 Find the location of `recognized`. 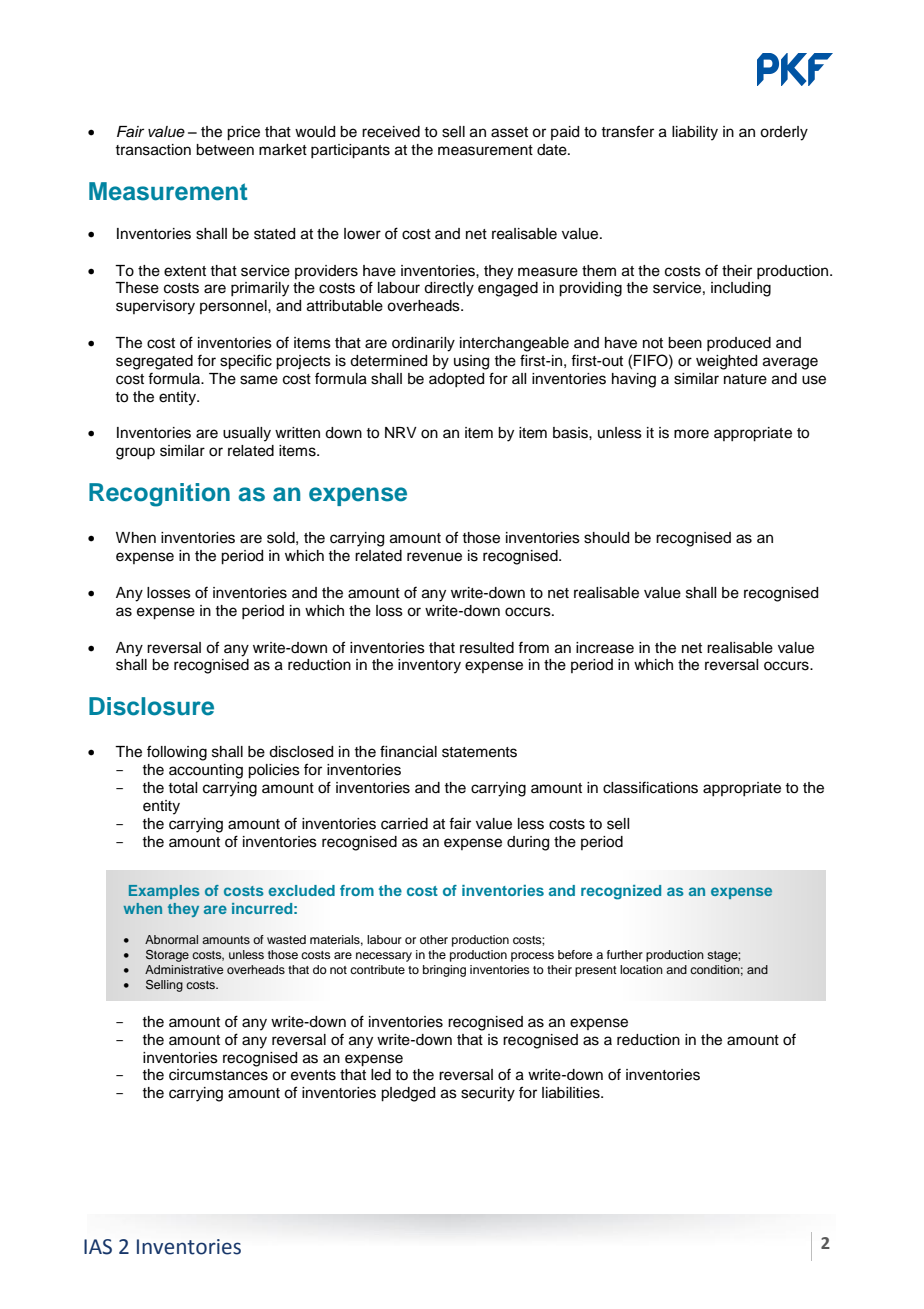

recognized is located at coordinates (621, 892).
